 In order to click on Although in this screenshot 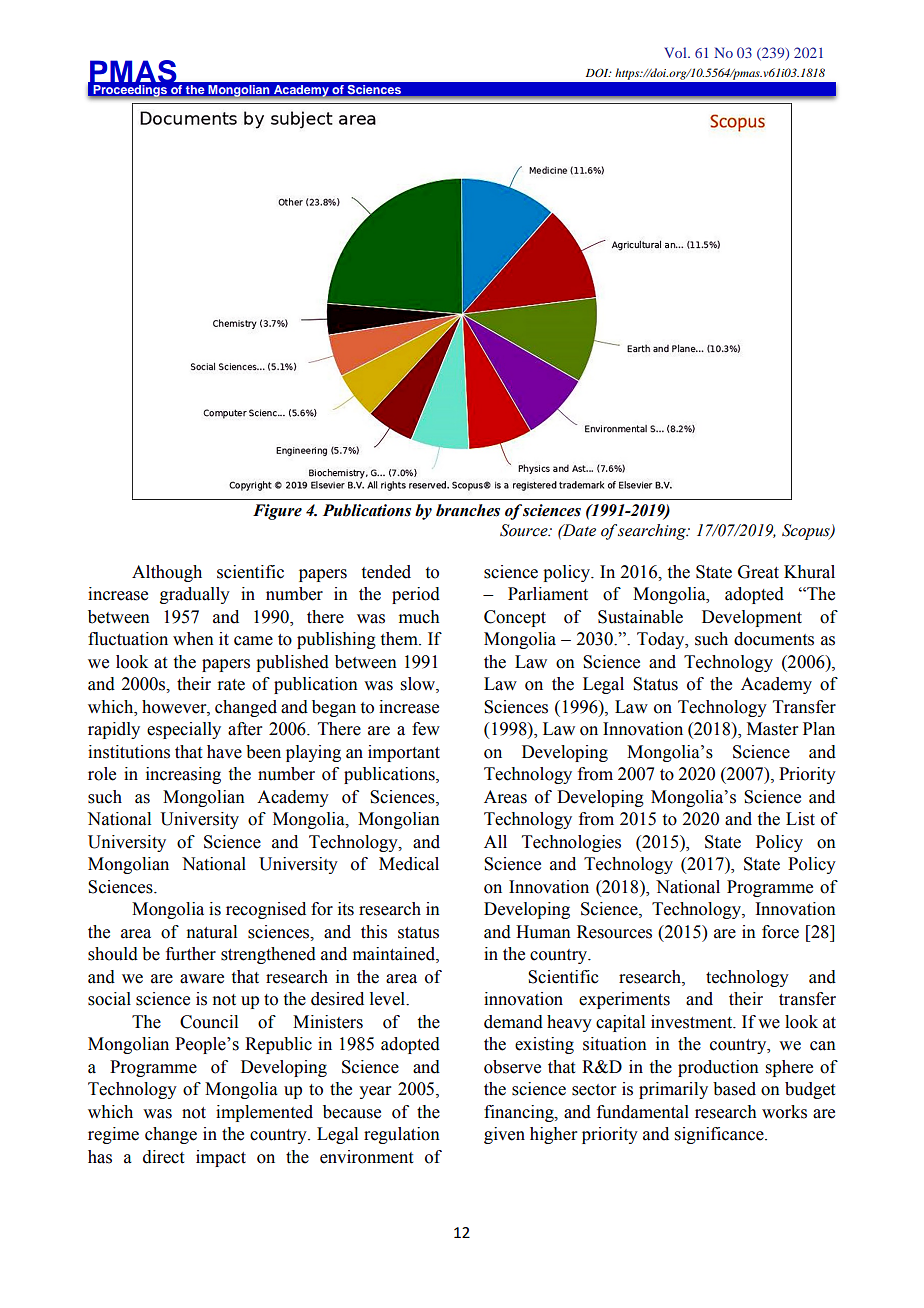, I will do `click(167, 573)`.
